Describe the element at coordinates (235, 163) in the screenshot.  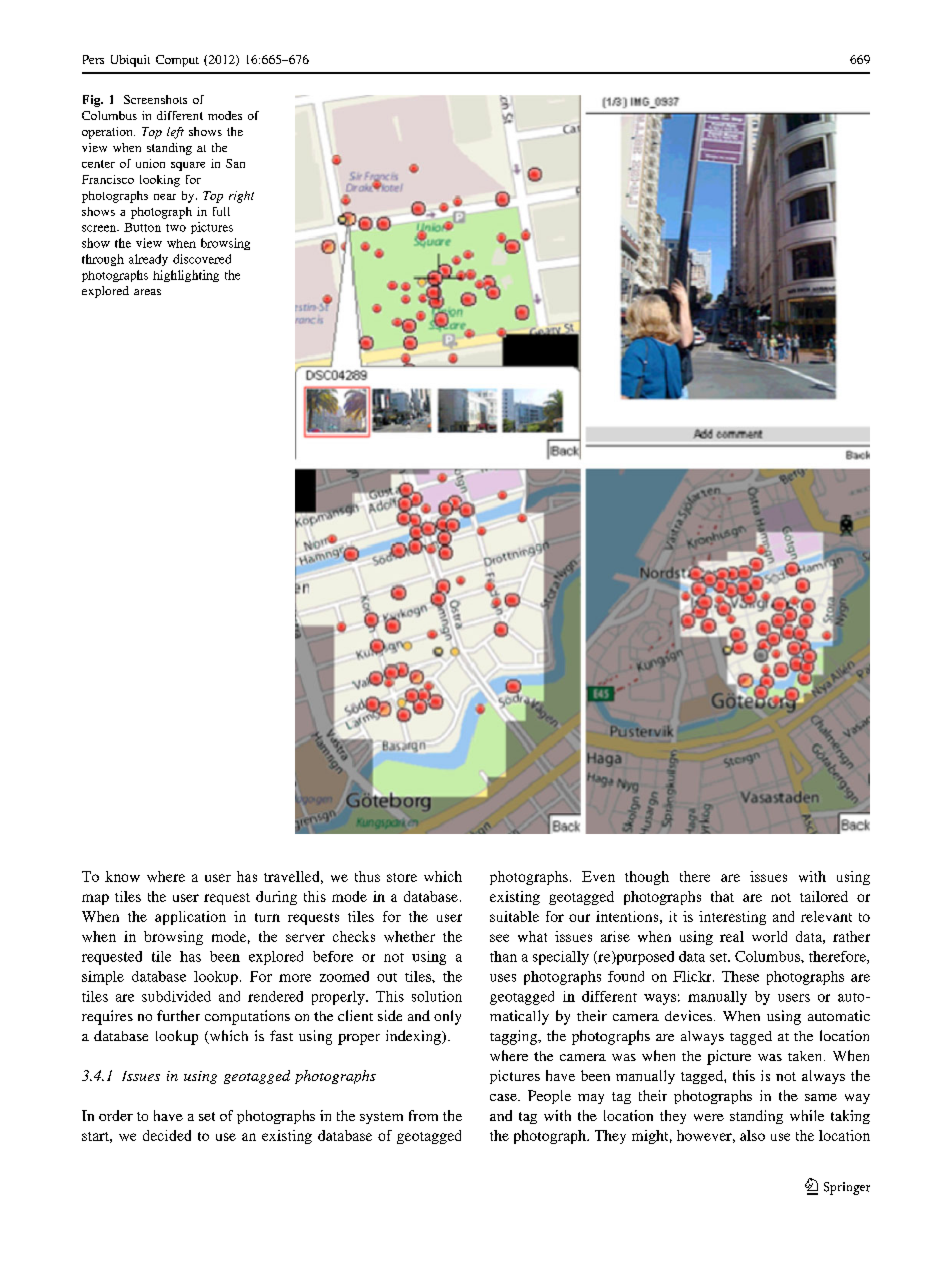
I see `San` at that location.
